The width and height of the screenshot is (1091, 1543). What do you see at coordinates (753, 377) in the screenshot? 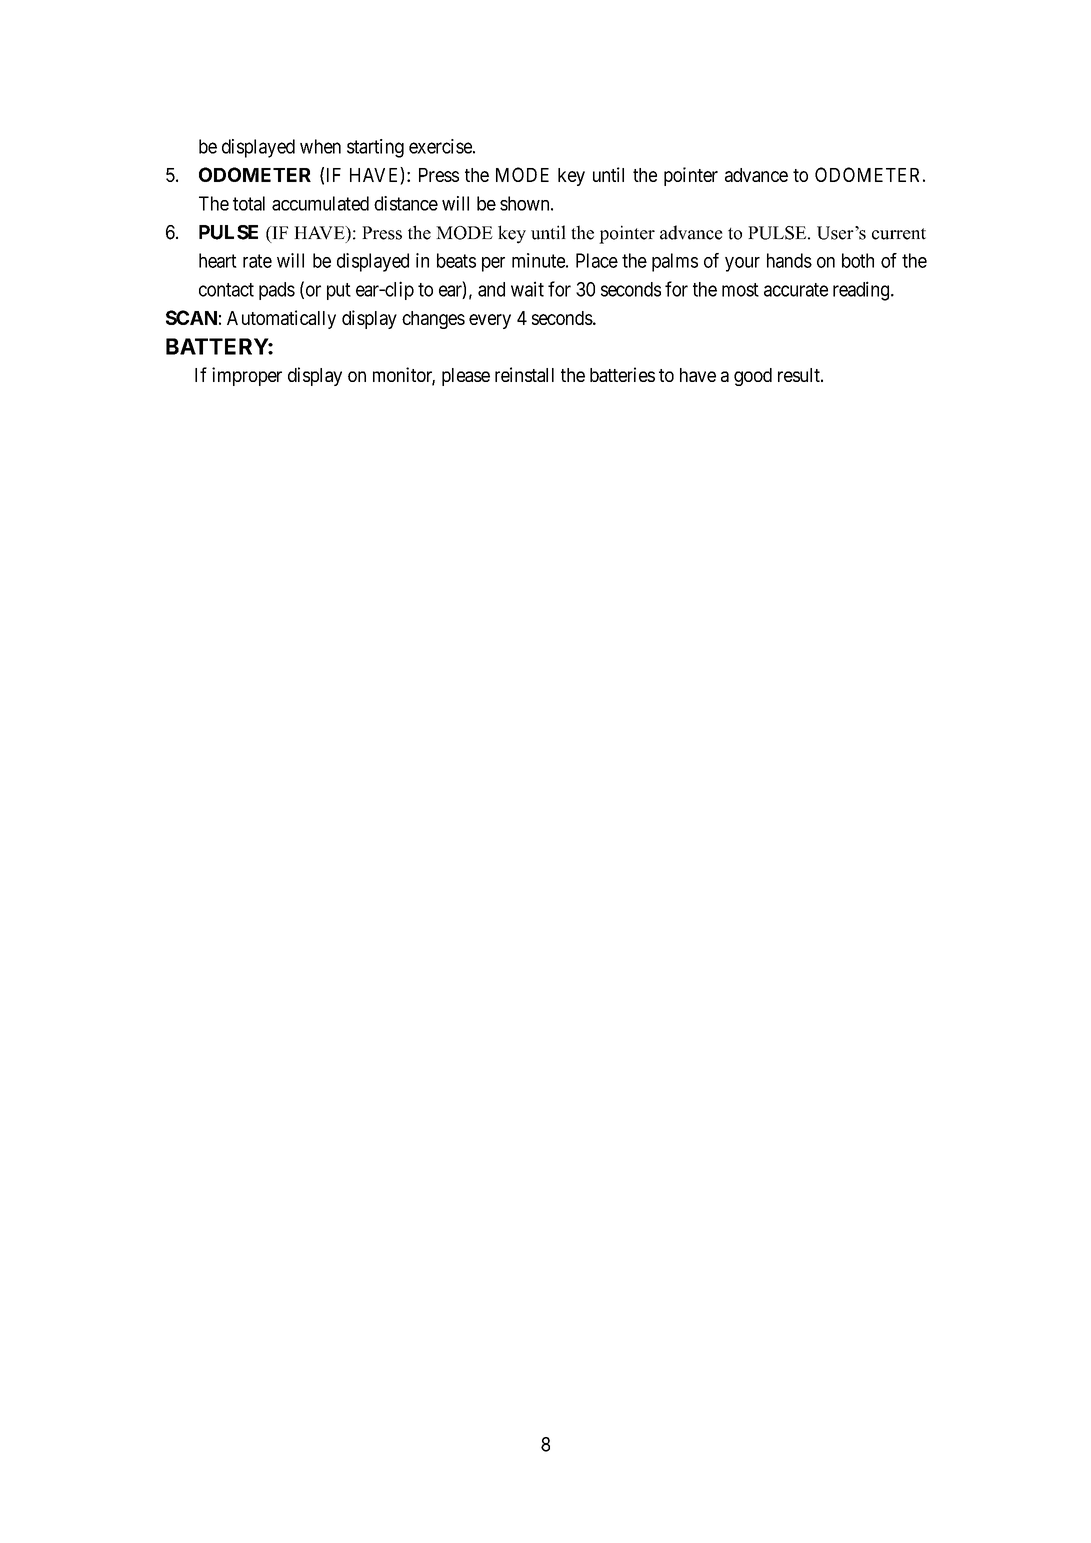
I see `good` at bounding box center [753, 377].
